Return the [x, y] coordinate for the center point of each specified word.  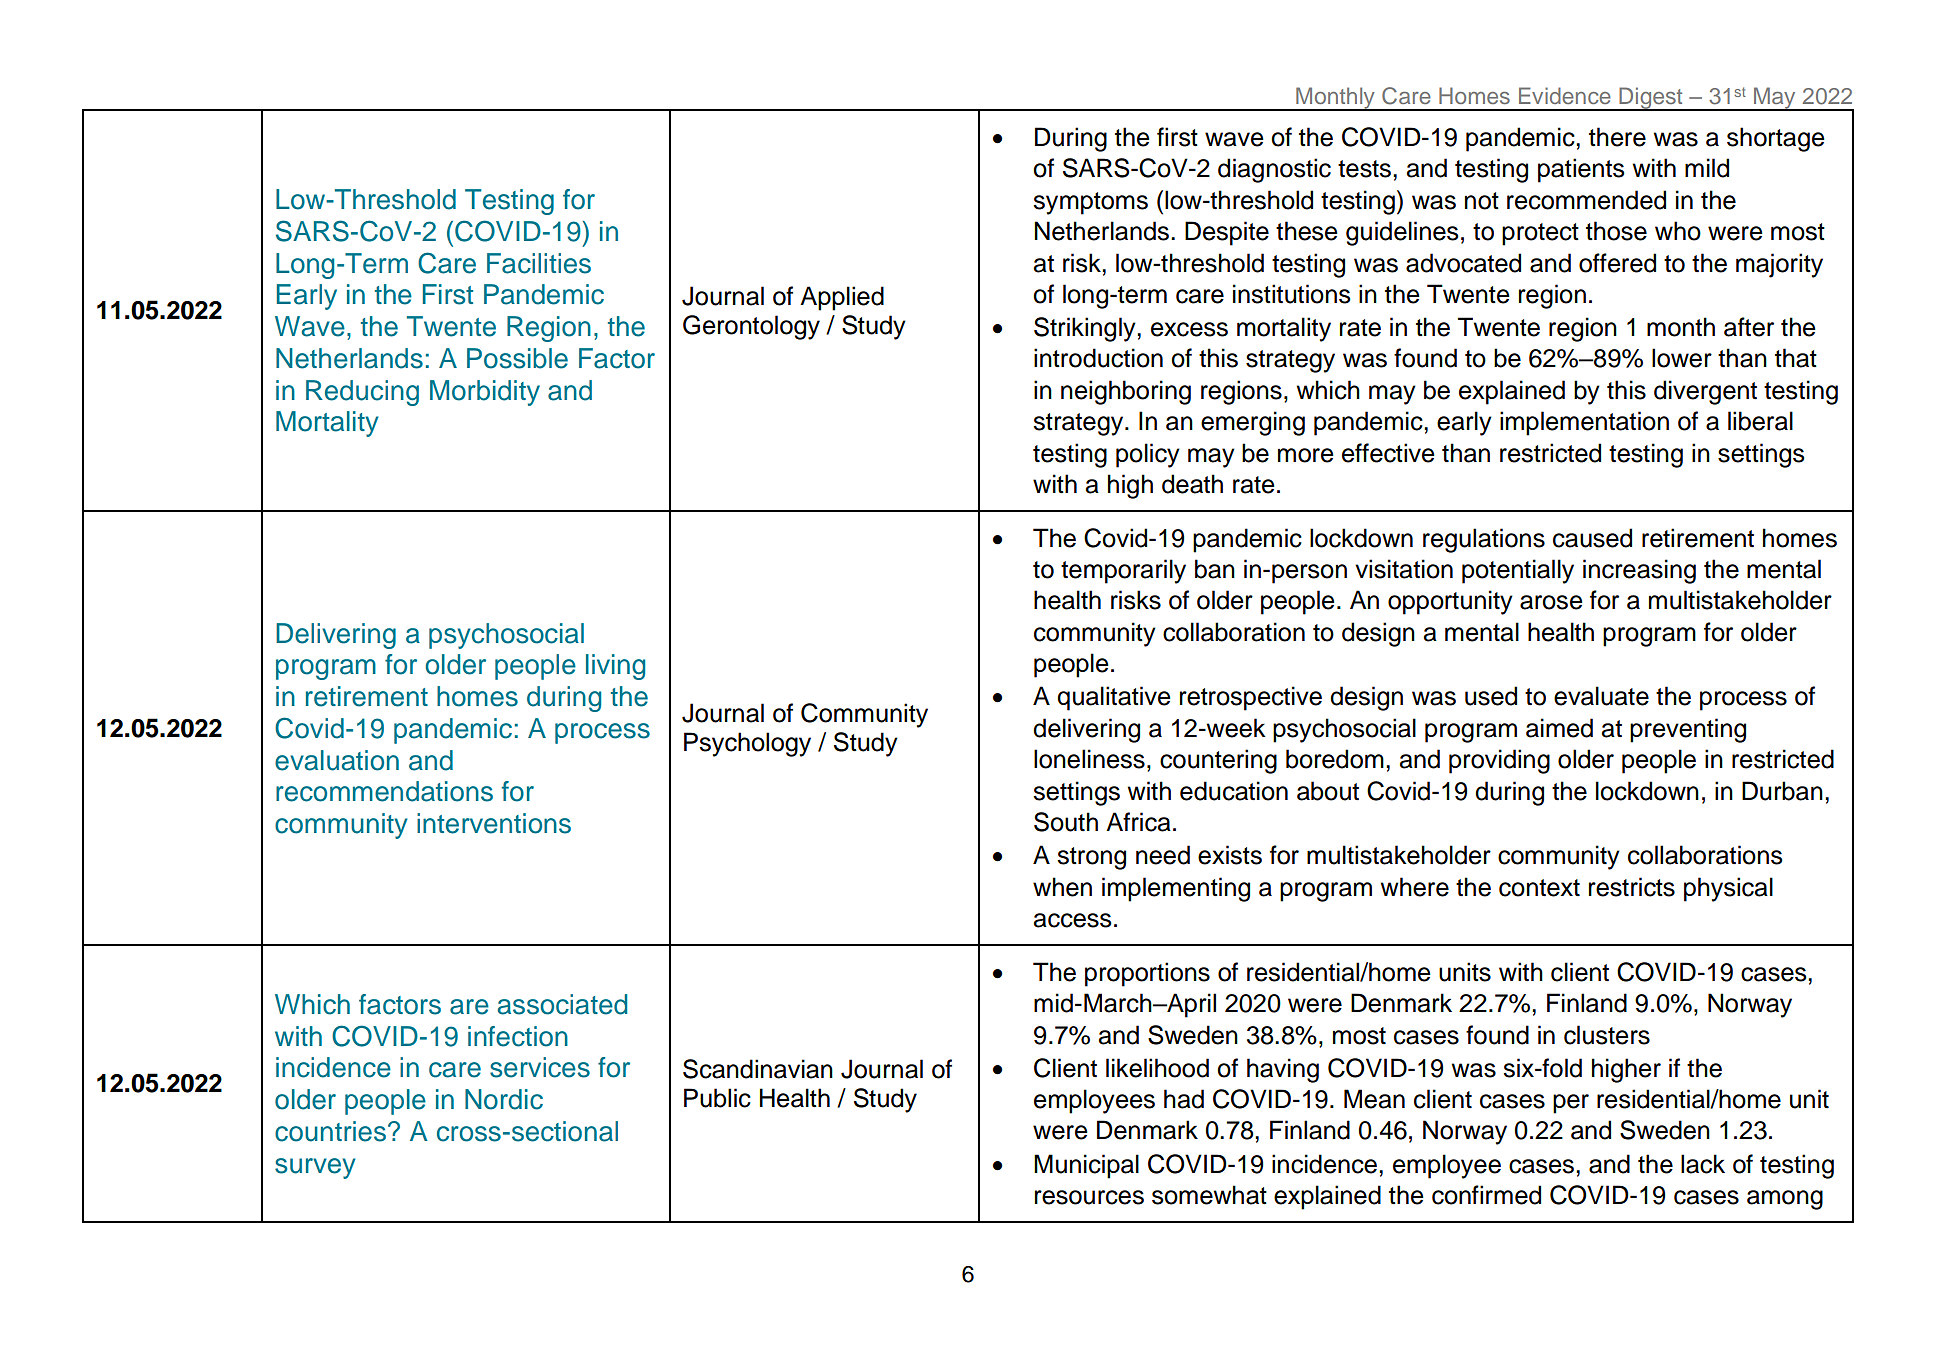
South [1066, 822]
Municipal [1086, 1166]
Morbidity [485, 393]
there [1617, 137]
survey [315, 1168]
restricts [1632, 887]
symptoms [1090, 203]
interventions [494, 823]
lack [1703, 1164]
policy [1148, 455]
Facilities [539, 263]
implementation [1584, 423]
